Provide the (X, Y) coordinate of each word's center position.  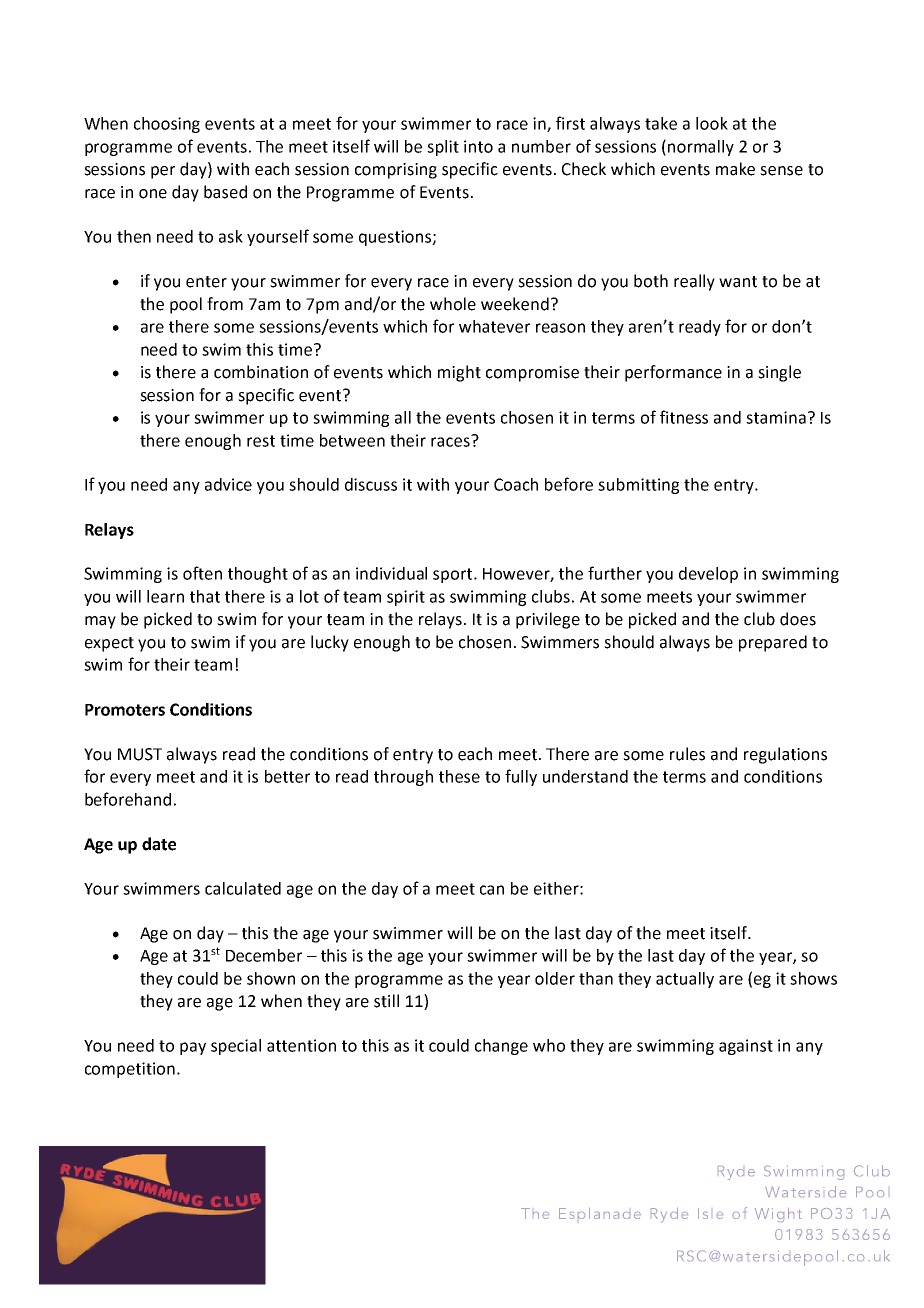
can (492, 890)
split (443, 148)
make (735, 169)
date (159, 844)
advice (228, 484)
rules (687, 754)
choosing (167, 125)
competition (130, 1070)
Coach (516, 484)
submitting (638, 486)
